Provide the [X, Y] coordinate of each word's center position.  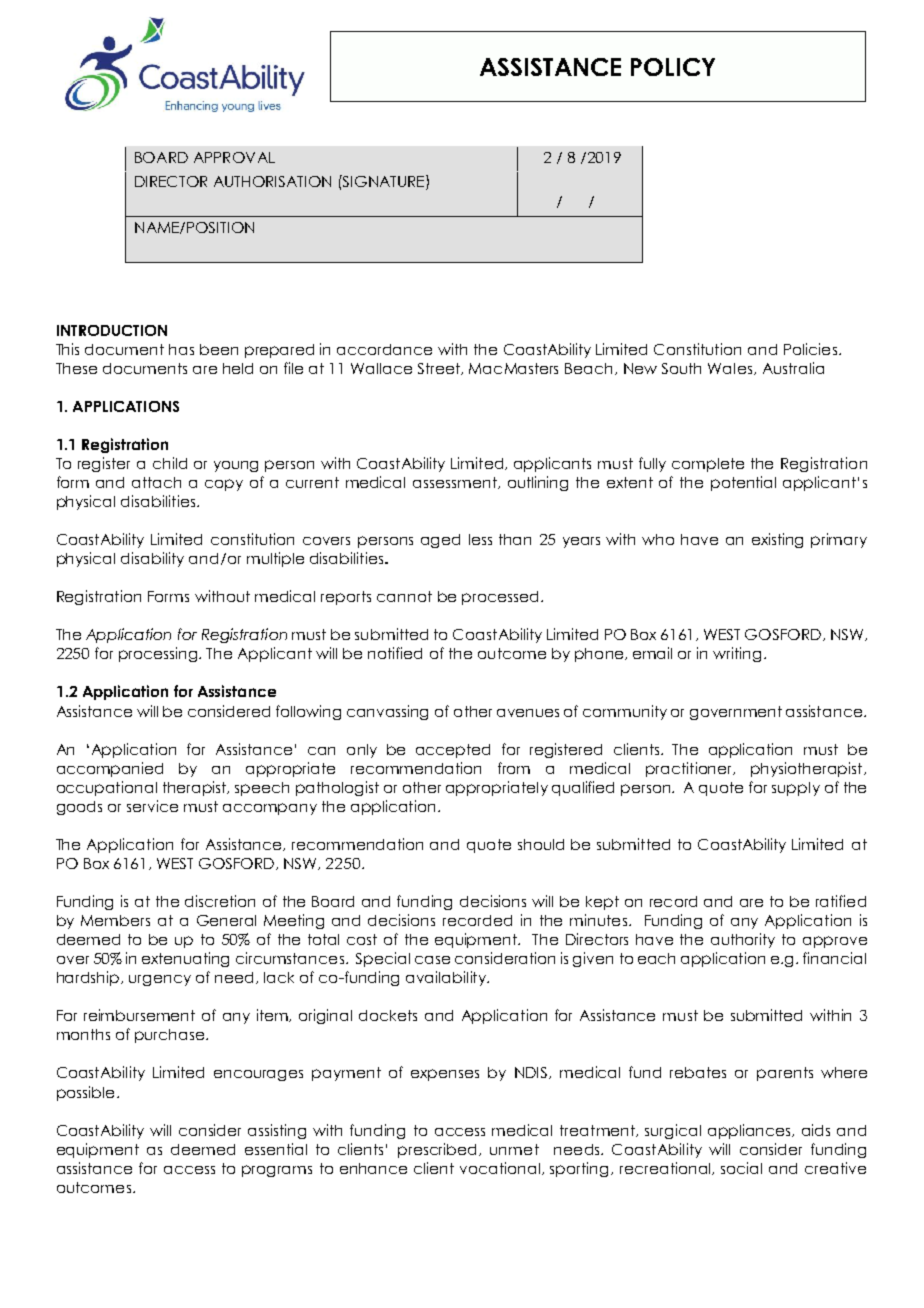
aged [440, 541]
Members [115, 920]
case [432, 960]
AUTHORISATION [272, 181]
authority [743, 940]
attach [156, 482]
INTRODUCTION [112, 330]
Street [440, 369]
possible [85, 1093]
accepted [453, 751]
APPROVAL [234, 157]
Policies [810, 349]
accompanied [110, 769]
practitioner [690, 769]
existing [777, 540]
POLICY [673, 67]
